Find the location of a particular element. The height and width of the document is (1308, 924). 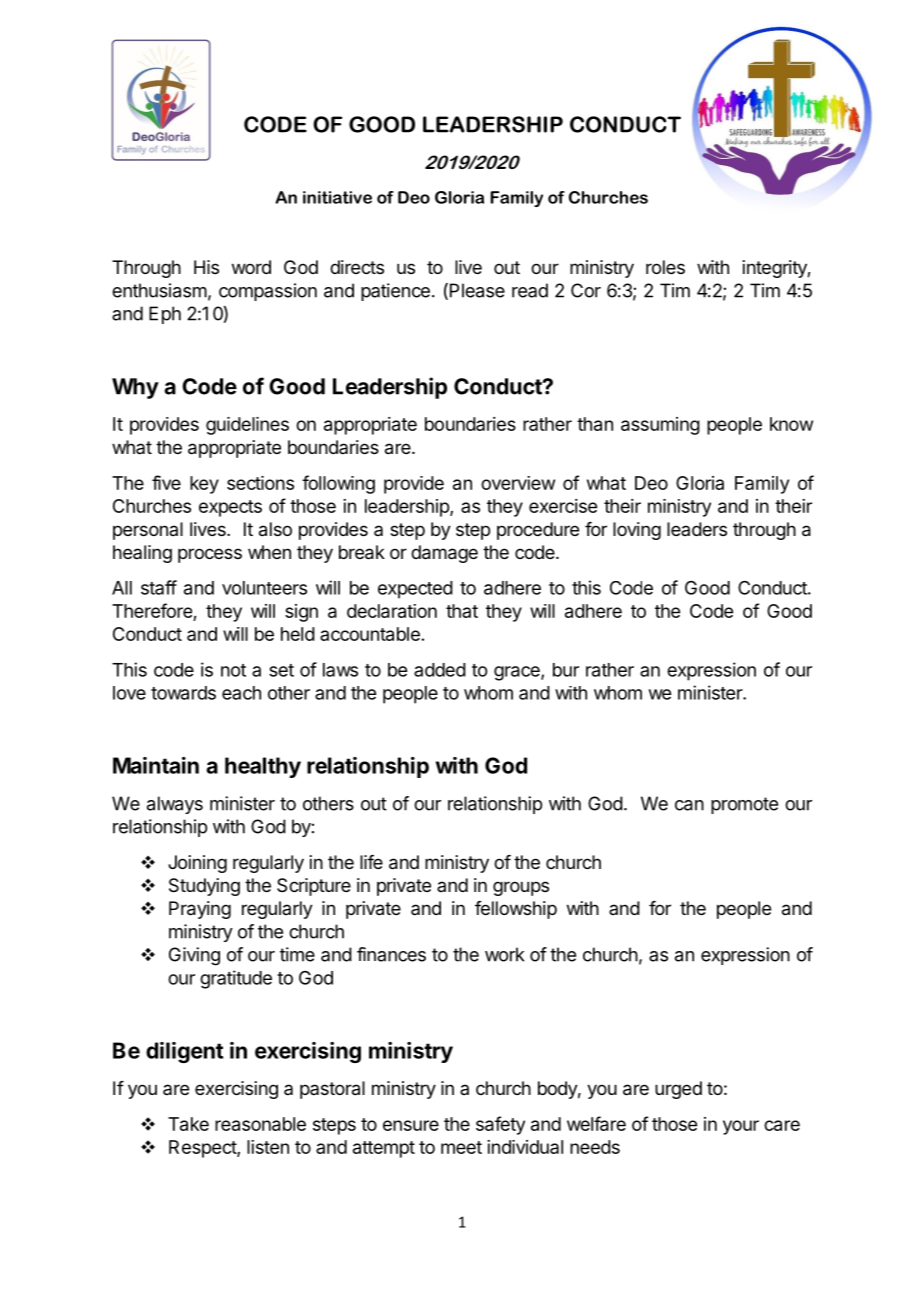

assuming is located at coordinates (660, 426).
